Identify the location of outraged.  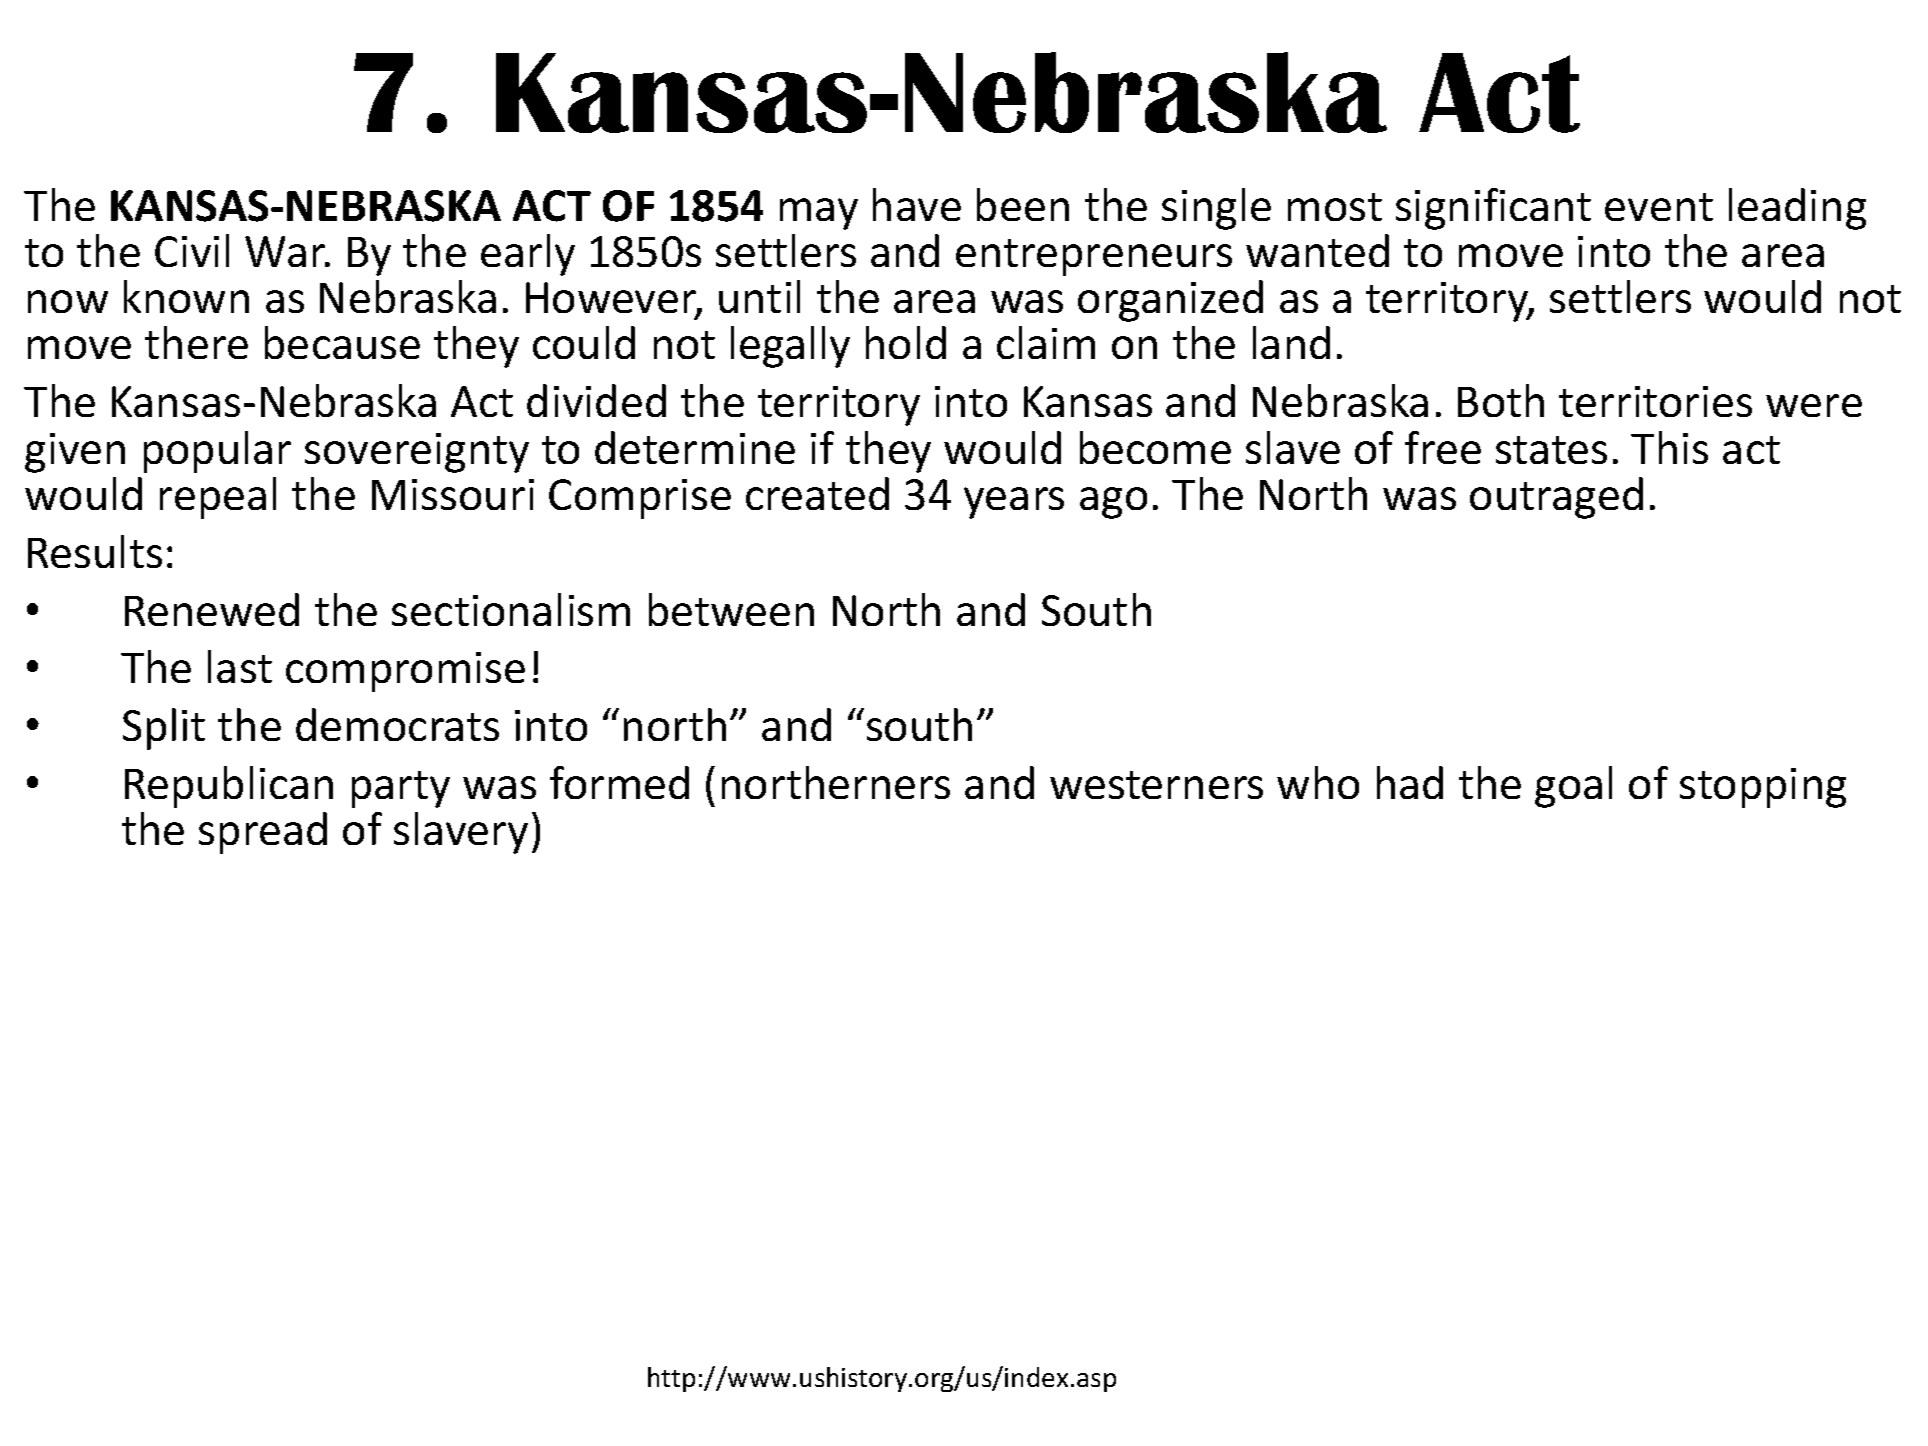
(1556, 498).
